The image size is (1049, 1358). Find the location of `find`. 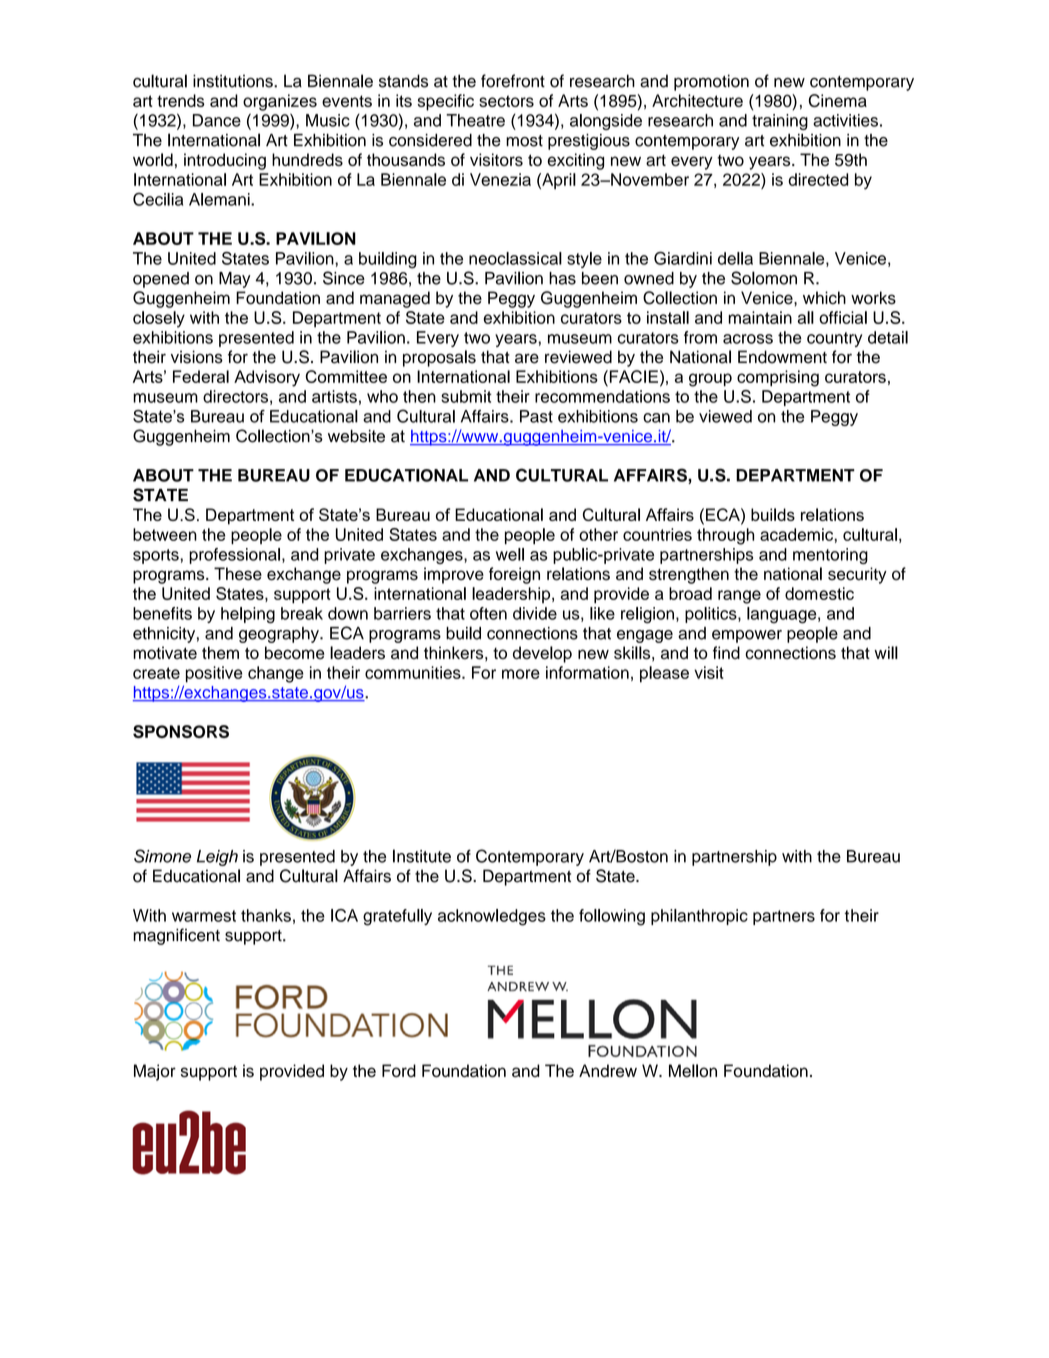

find is located at coordinates (726, 652).
